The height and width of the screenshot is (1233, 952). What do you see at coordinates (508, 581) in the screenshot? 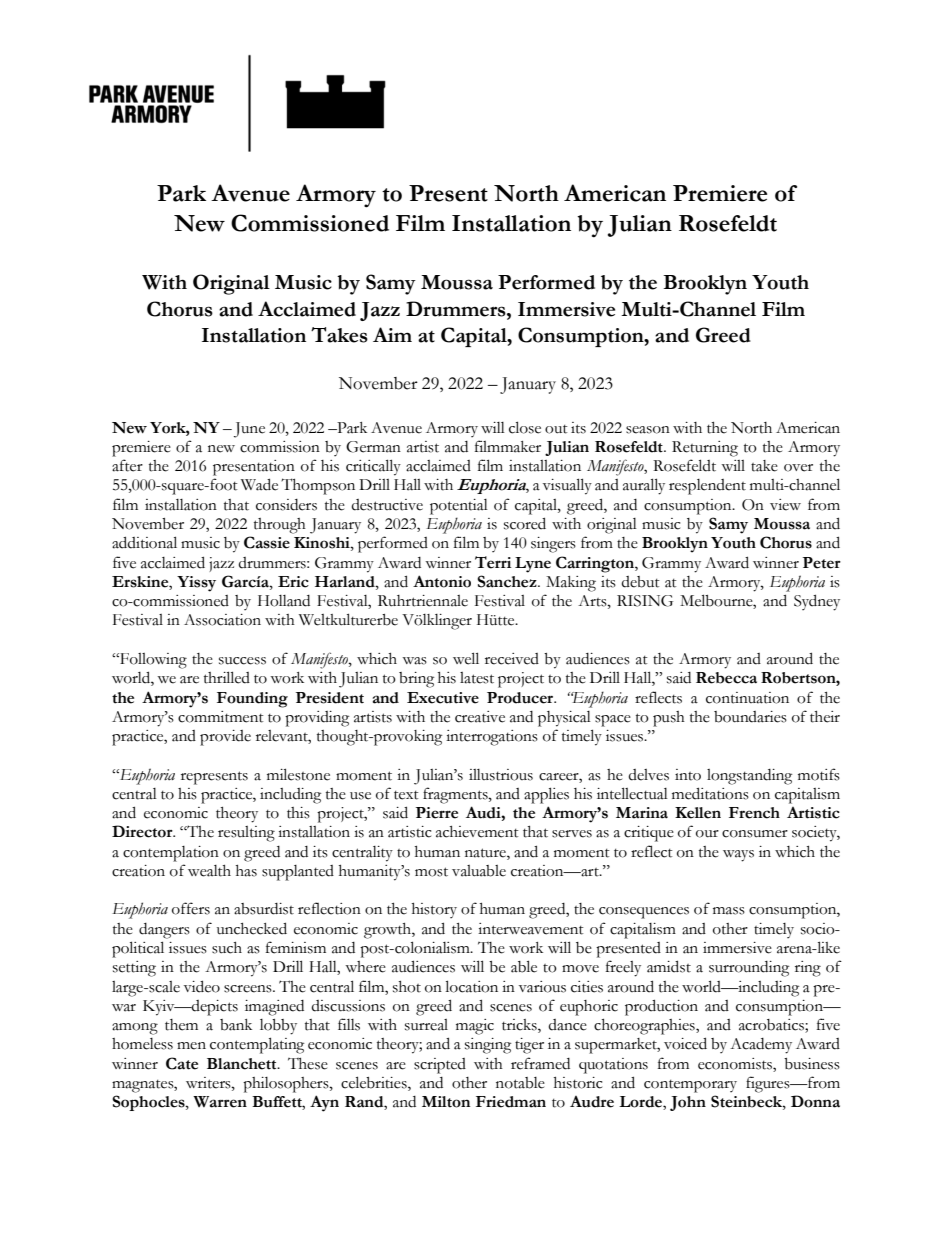
I see `Sanchez` at bounding box center [508, 581].
